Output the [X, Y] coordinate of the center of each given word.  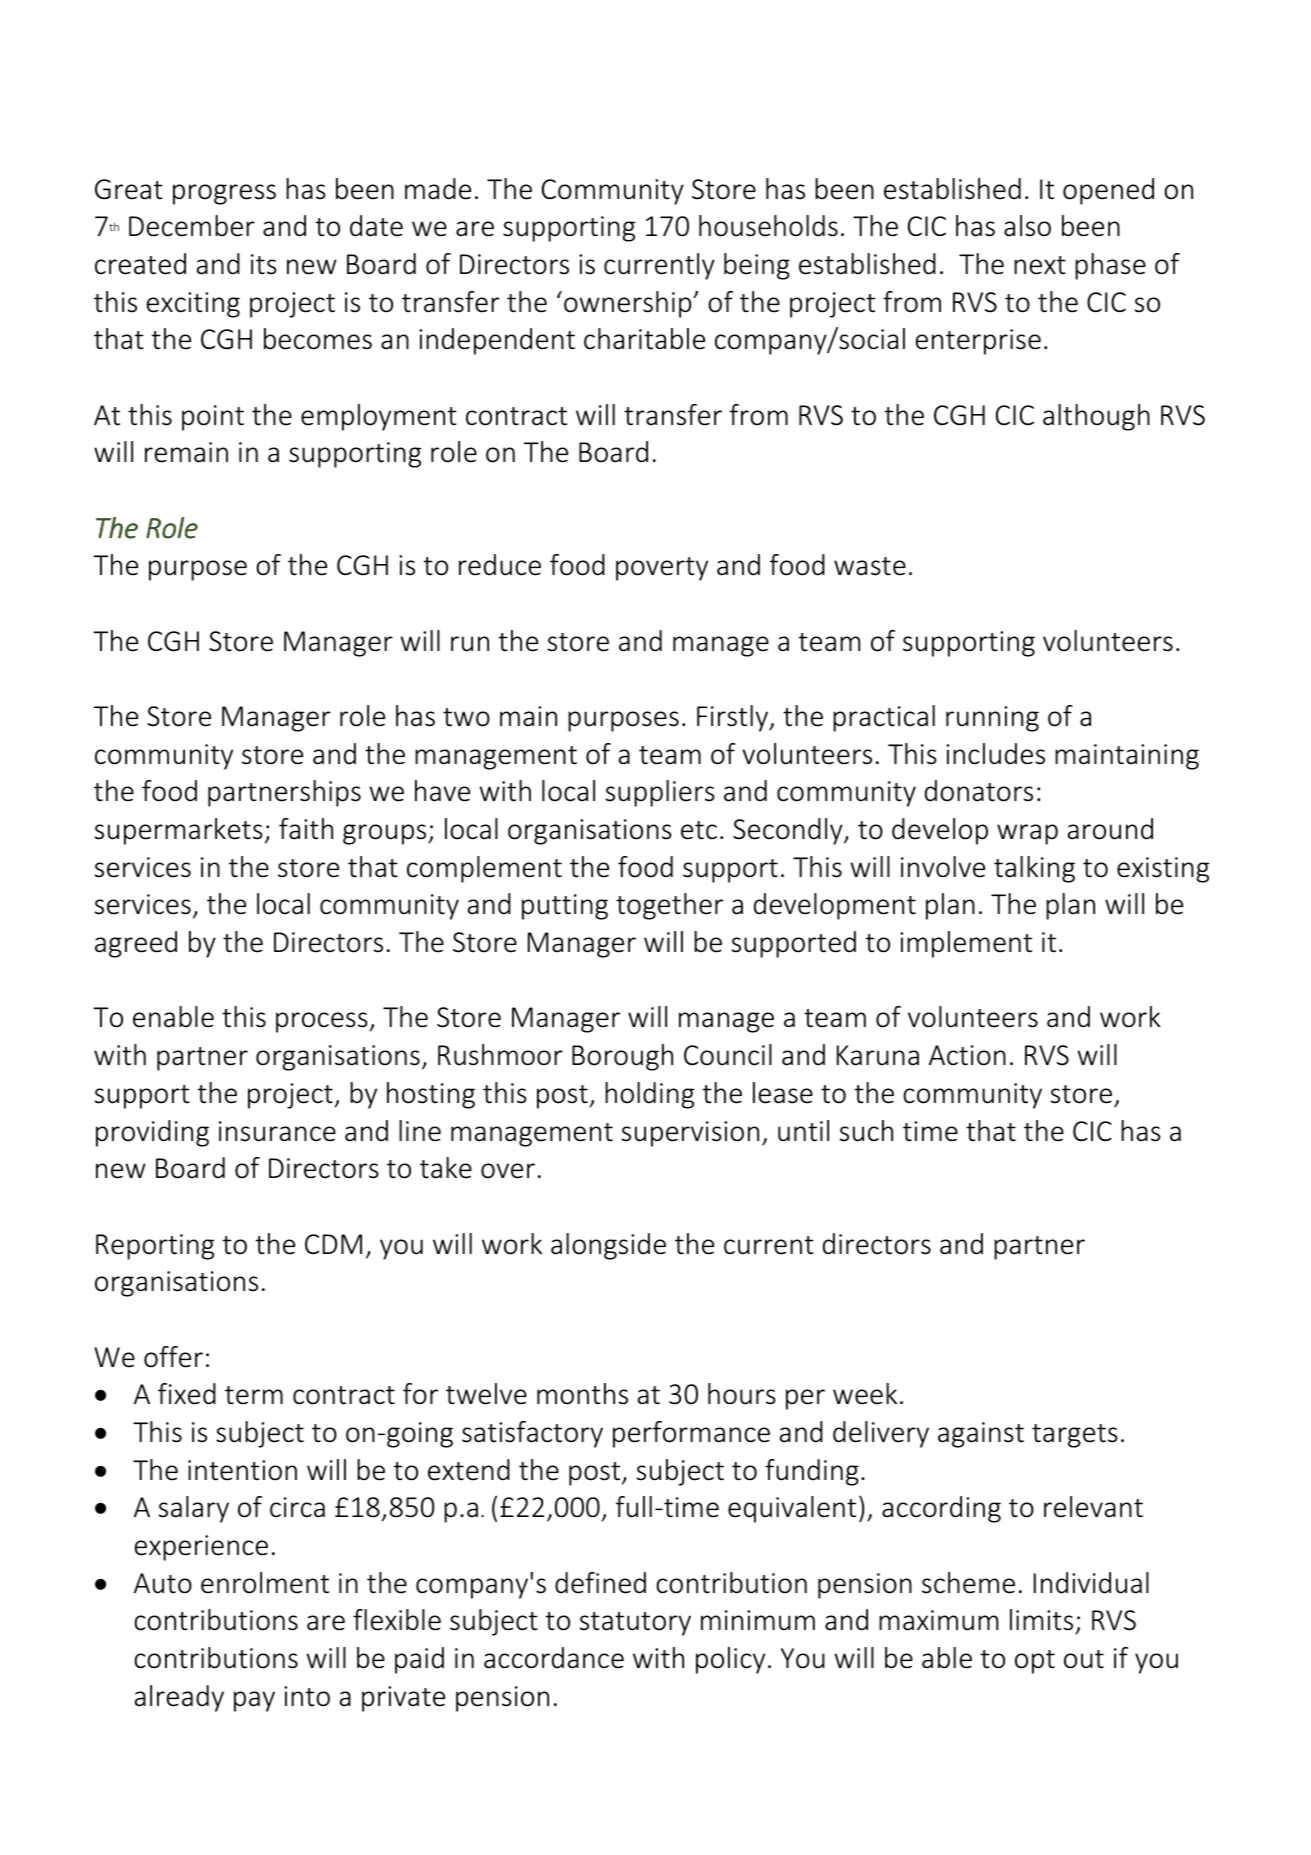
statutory [635, 1624]
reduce [500, 565]
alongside [608, 1246]
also [1027, 226]
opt [1035, 1662]
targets [1075, 1436]
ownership [629, 304]
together [669, 906]
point [213, 418]
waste [870, 566]
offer [173, 1357]
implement [966, 944]
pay [254, 1701]
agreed [136, 944]
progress [224, 194]
